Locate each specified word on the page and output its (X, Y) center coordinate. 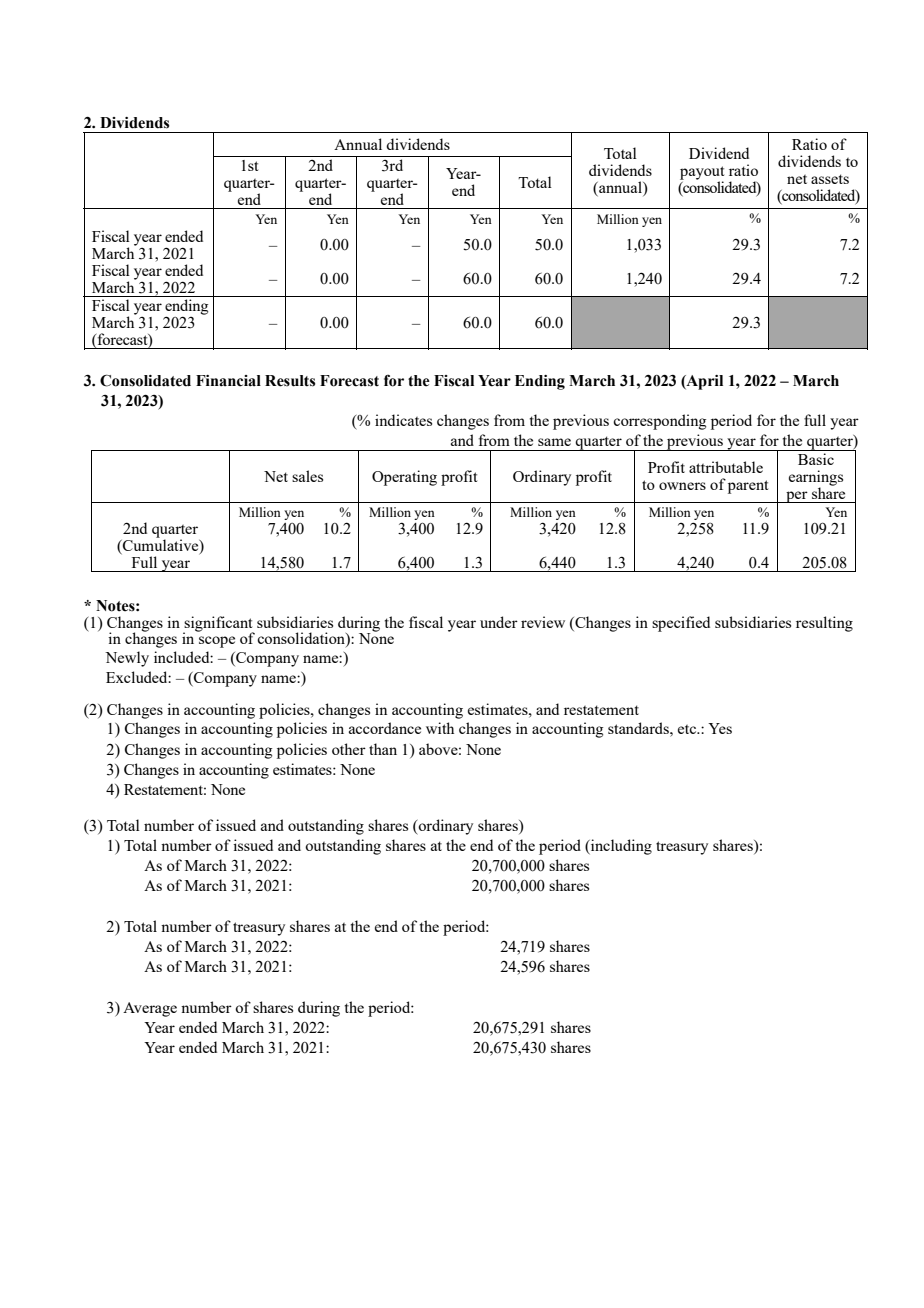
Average (150, 1009)
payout (702, 174)
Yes (720, 728)
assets (830, 179)
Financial (228, 381)
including (620, 847)
